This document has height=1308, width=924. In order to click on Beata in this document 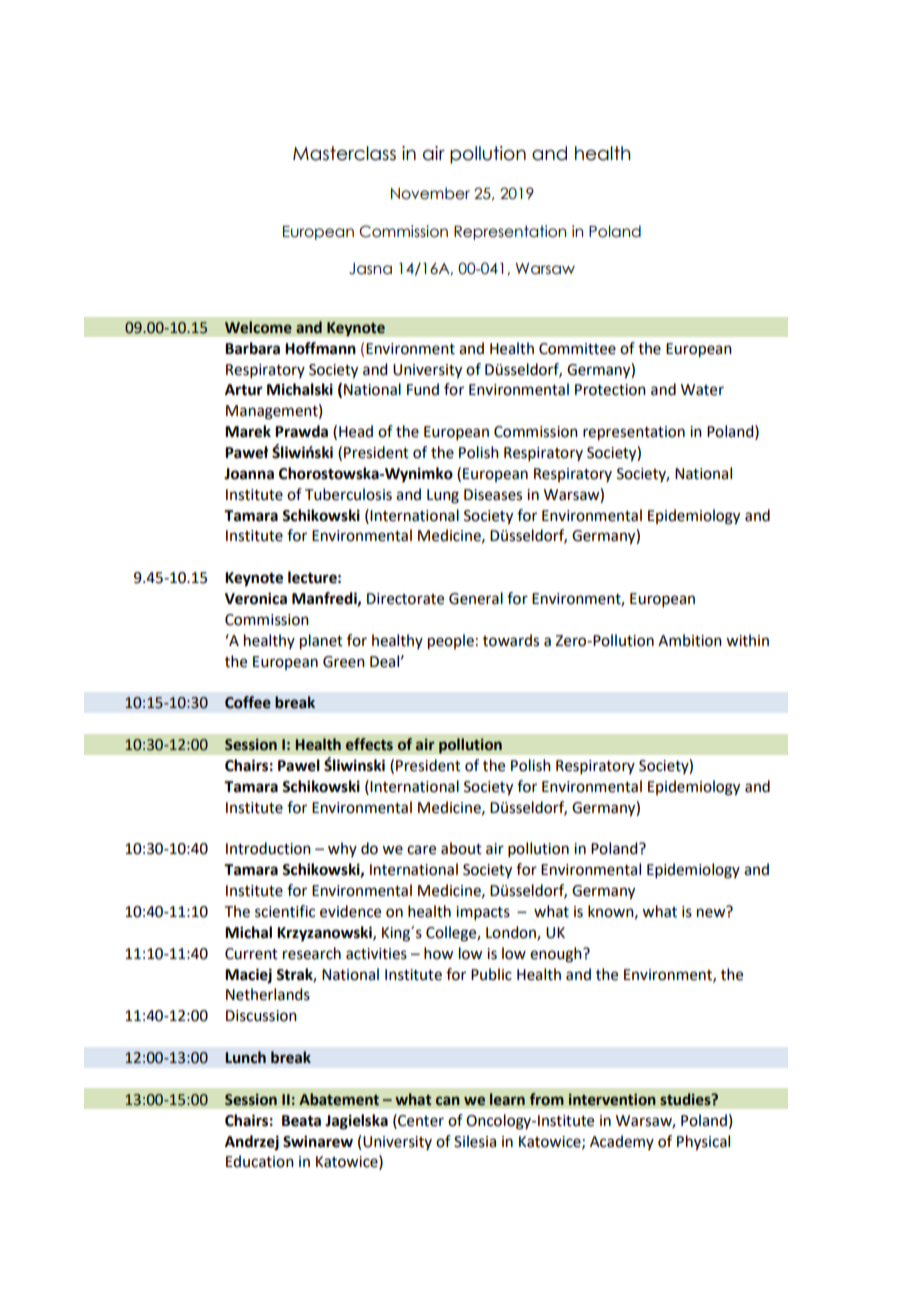, I will do `click(301, 1121)`.
